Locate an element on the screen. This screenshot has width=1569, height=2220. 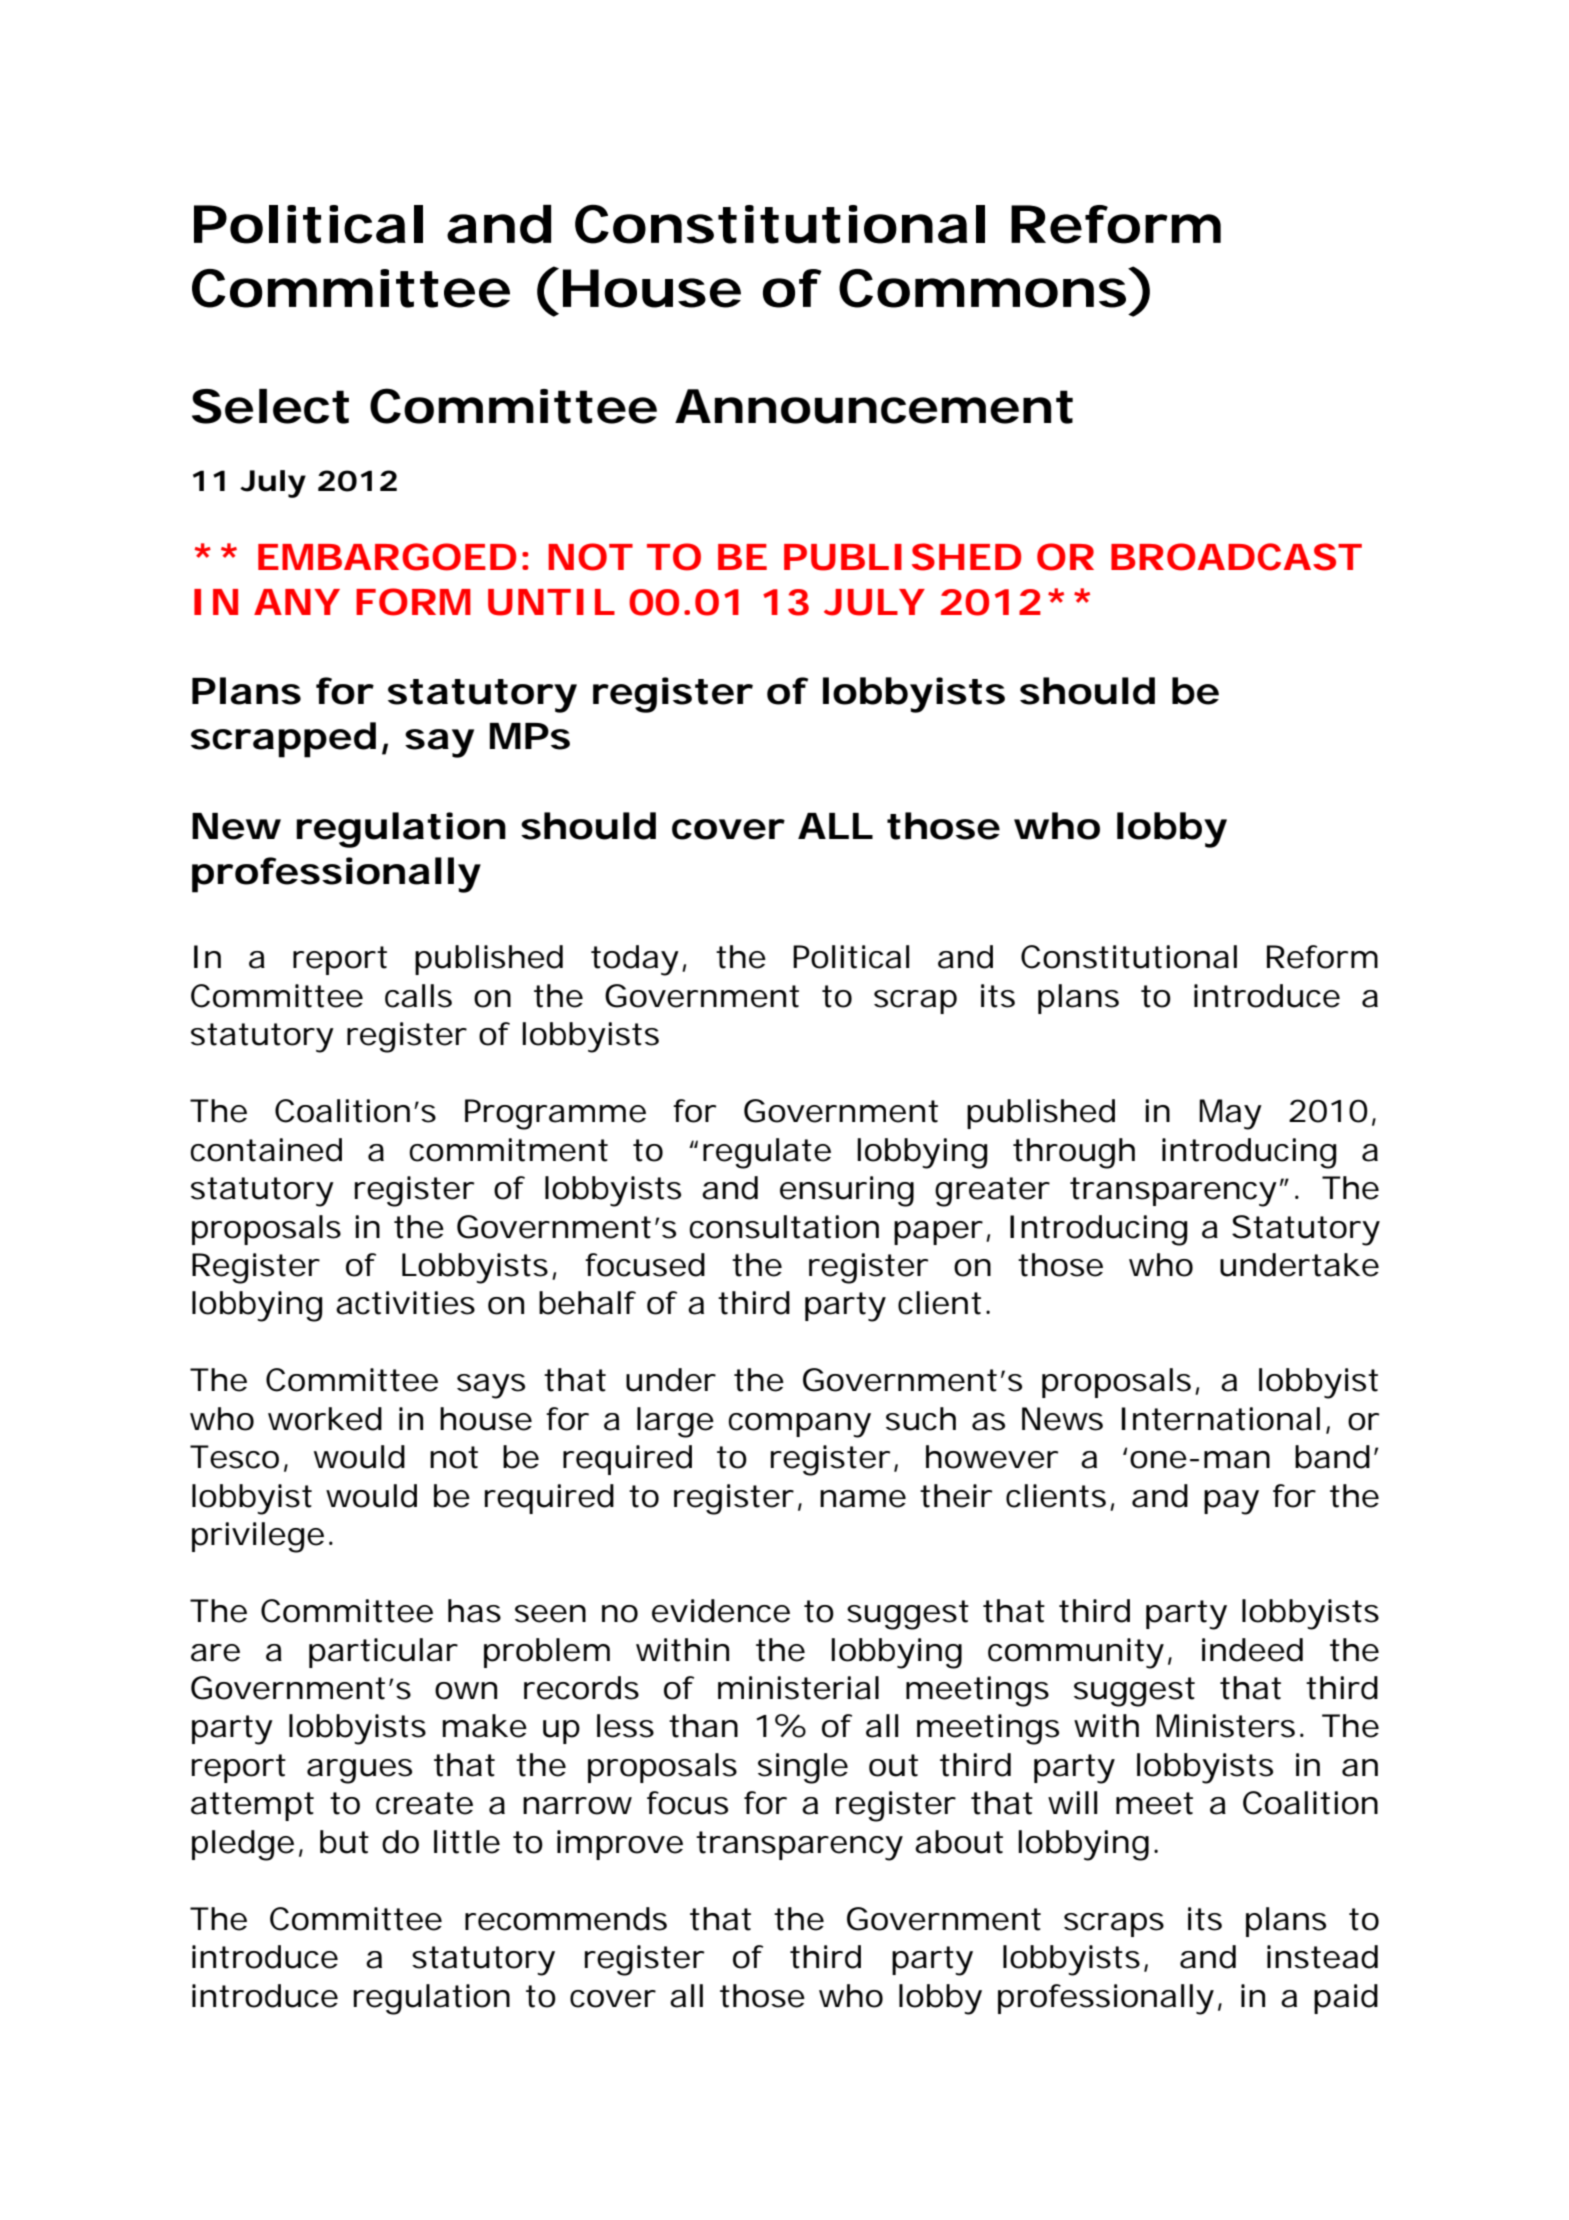
but is located at coordinates (344, 1842).
